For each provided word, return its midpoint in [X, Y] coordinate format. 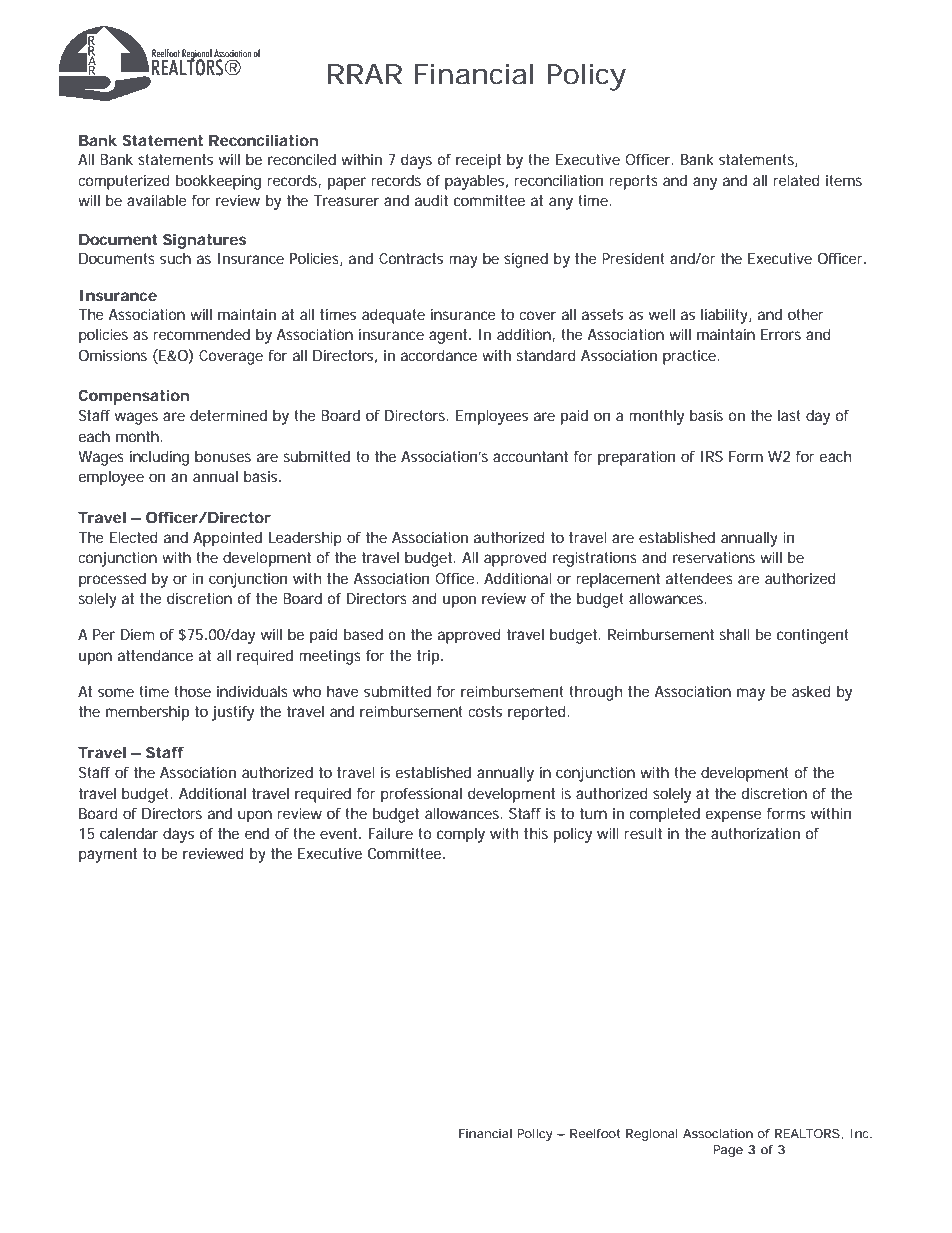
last [789, 415]
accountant [530, 456]
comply [461, 835]
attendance [155, 655]
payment [108, 855]
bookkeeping [218, 182]
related [796, 180]
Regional [652, 1135]
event [340, 833]
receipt [478, 161]
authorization [755, 833]
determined [228, 415]
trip [428, 657]
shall [735, 634]
